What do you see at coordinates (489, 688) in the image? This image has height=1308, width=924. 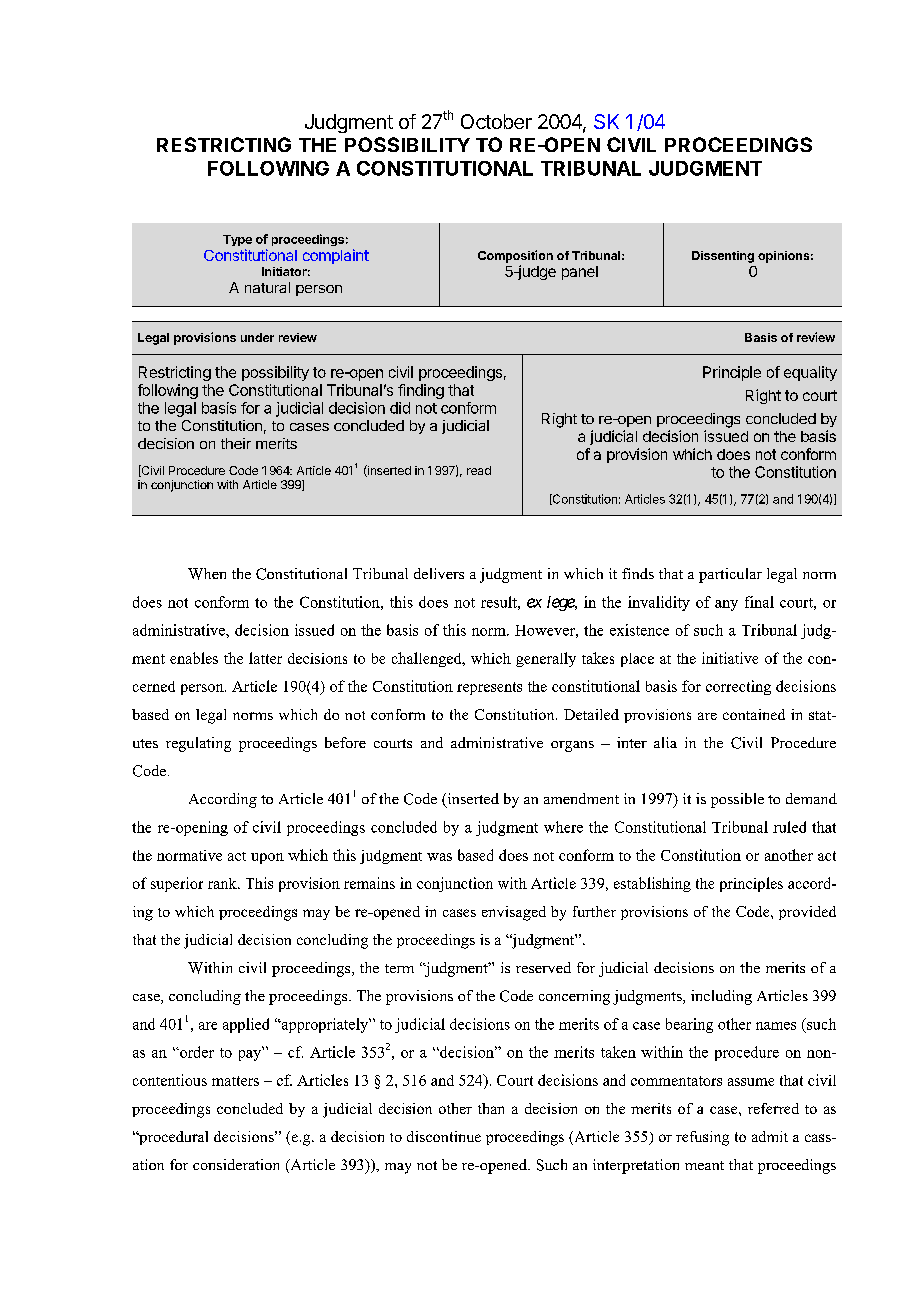 I see `represents` at bounding box center [489, 688].
